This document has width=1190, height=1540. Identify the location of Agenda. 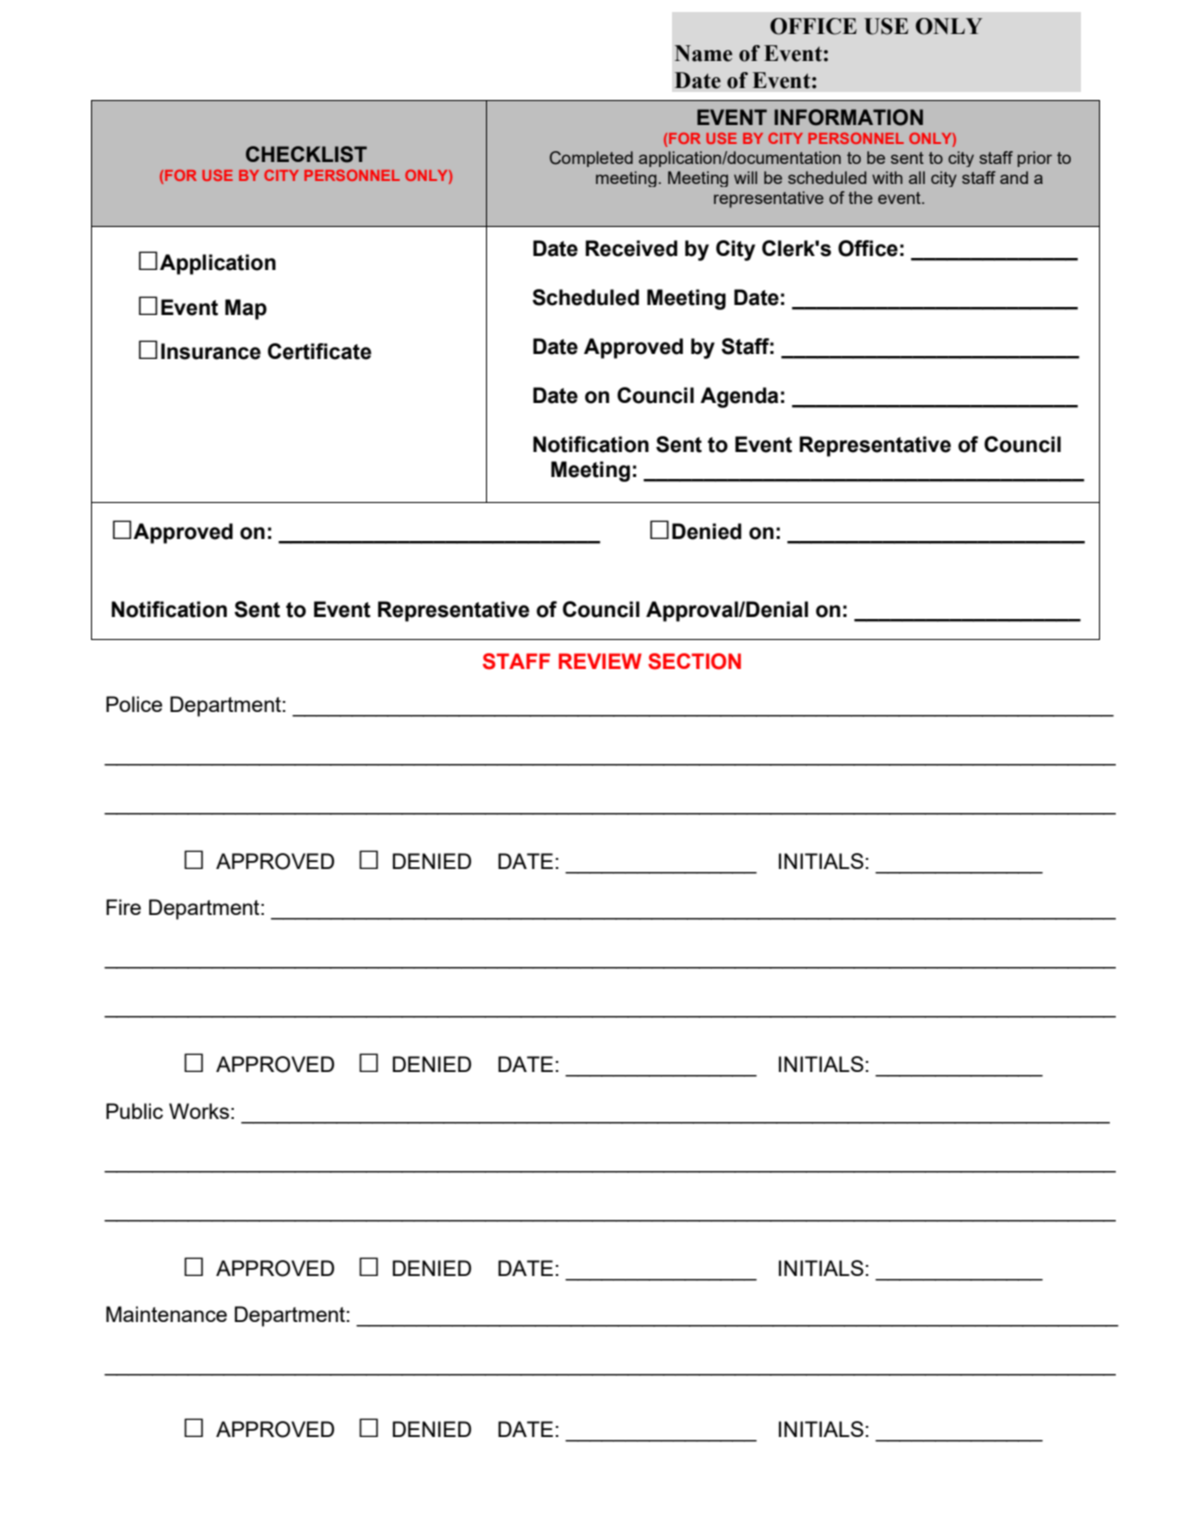
(739, 397).
